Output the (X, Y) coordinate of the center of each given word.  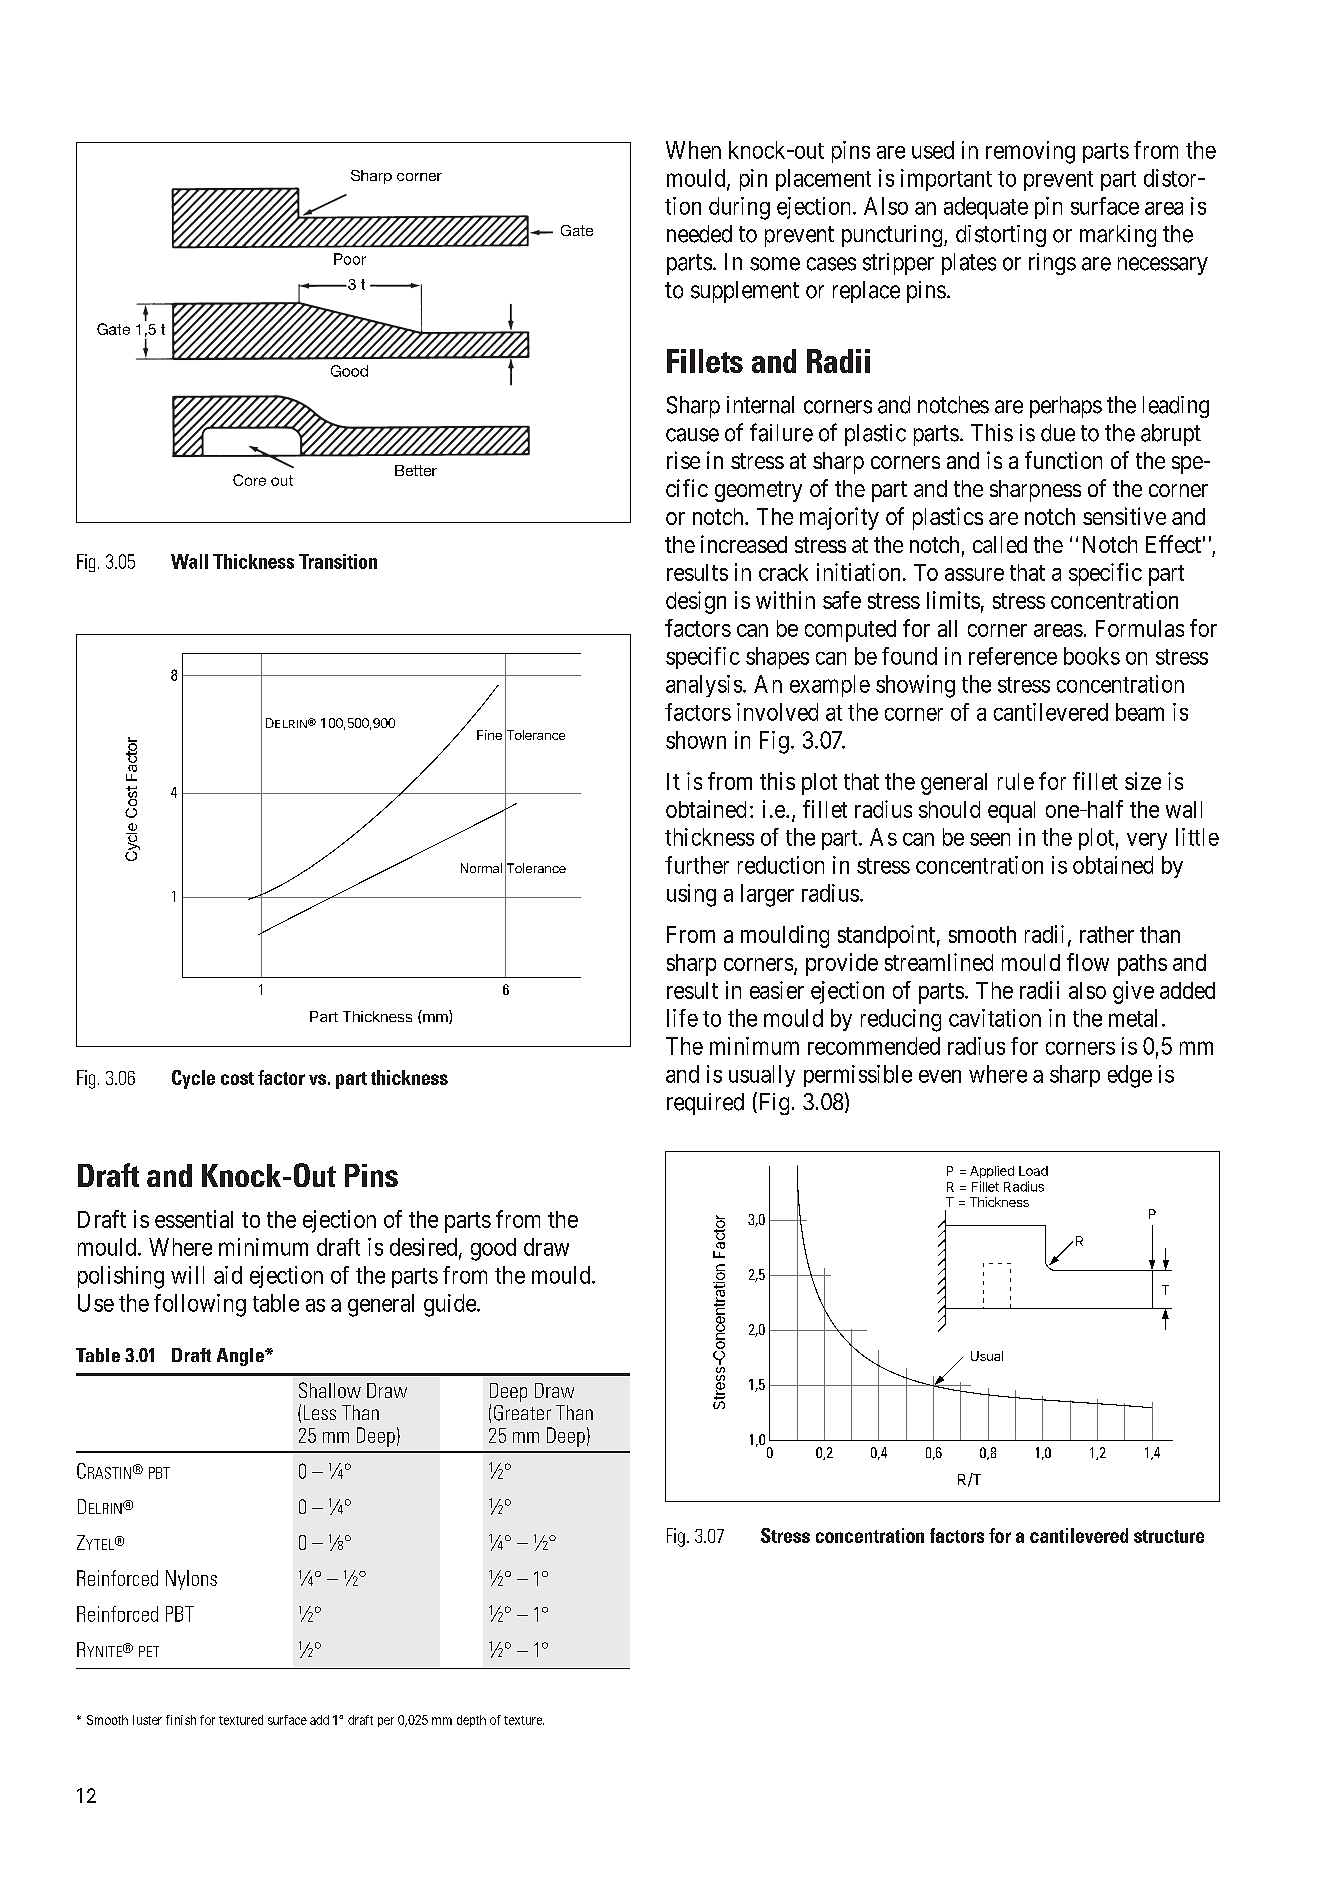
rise (683, 460)
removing (1030, 152)
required (705, 1104)
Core (249, 480)
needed (699, 234)
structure (1169, 1536)
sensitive (1124, 516)
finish (181, 1720)
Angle (241, 1357)
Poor (350, 259)
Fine (489, 735)
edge (1130, 1076)
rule (1016, 781)
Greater (522, 1413)
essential (194, 1219)
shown (696, 740)
